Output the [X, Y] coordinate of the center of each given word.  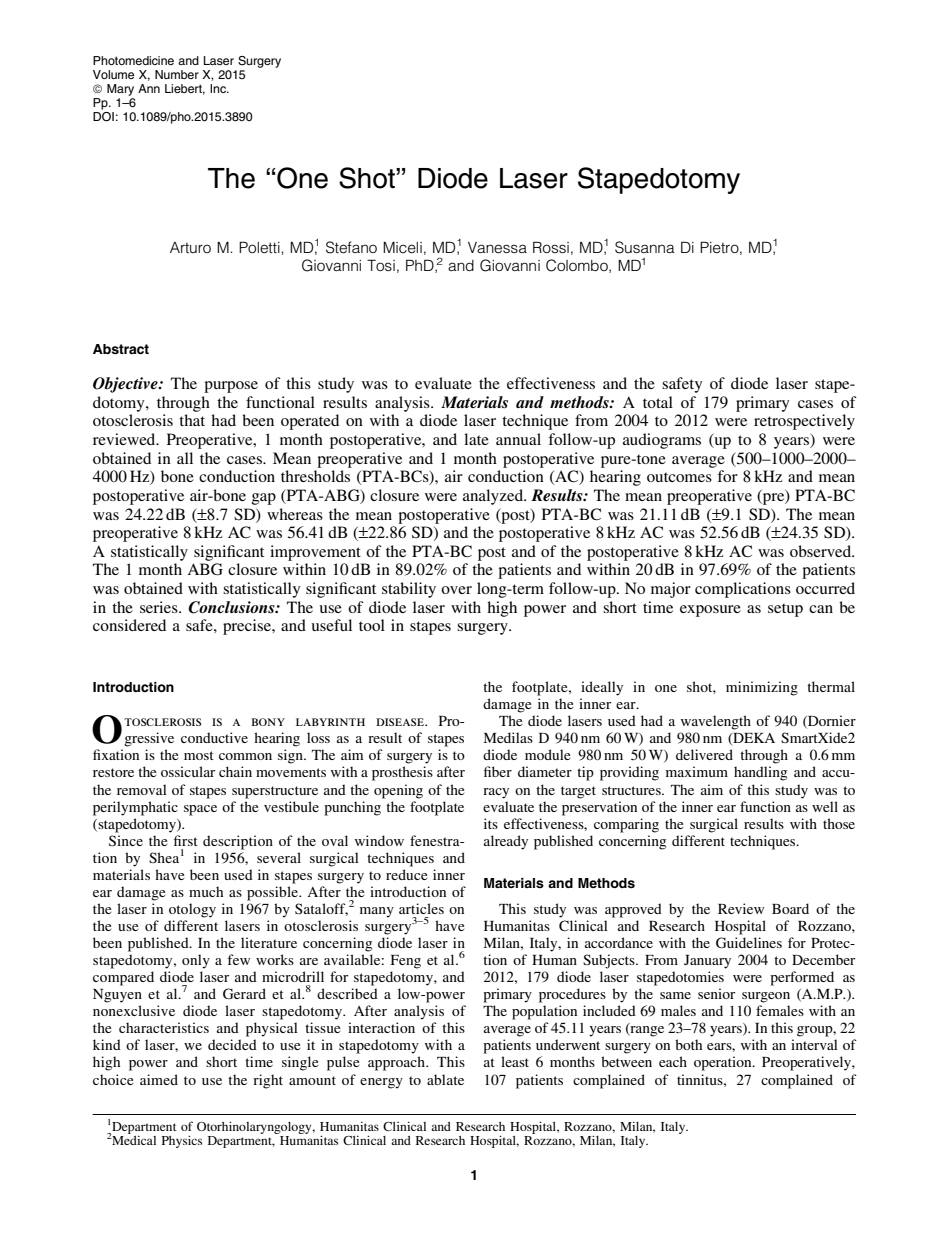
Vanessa [497, 248]
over [456, 590]
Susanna [645, 247]
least [515, 1061]
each [673, 1061]
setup [785, 610]
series [160, 607]
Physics [182, 1141]
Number [177, 74]
